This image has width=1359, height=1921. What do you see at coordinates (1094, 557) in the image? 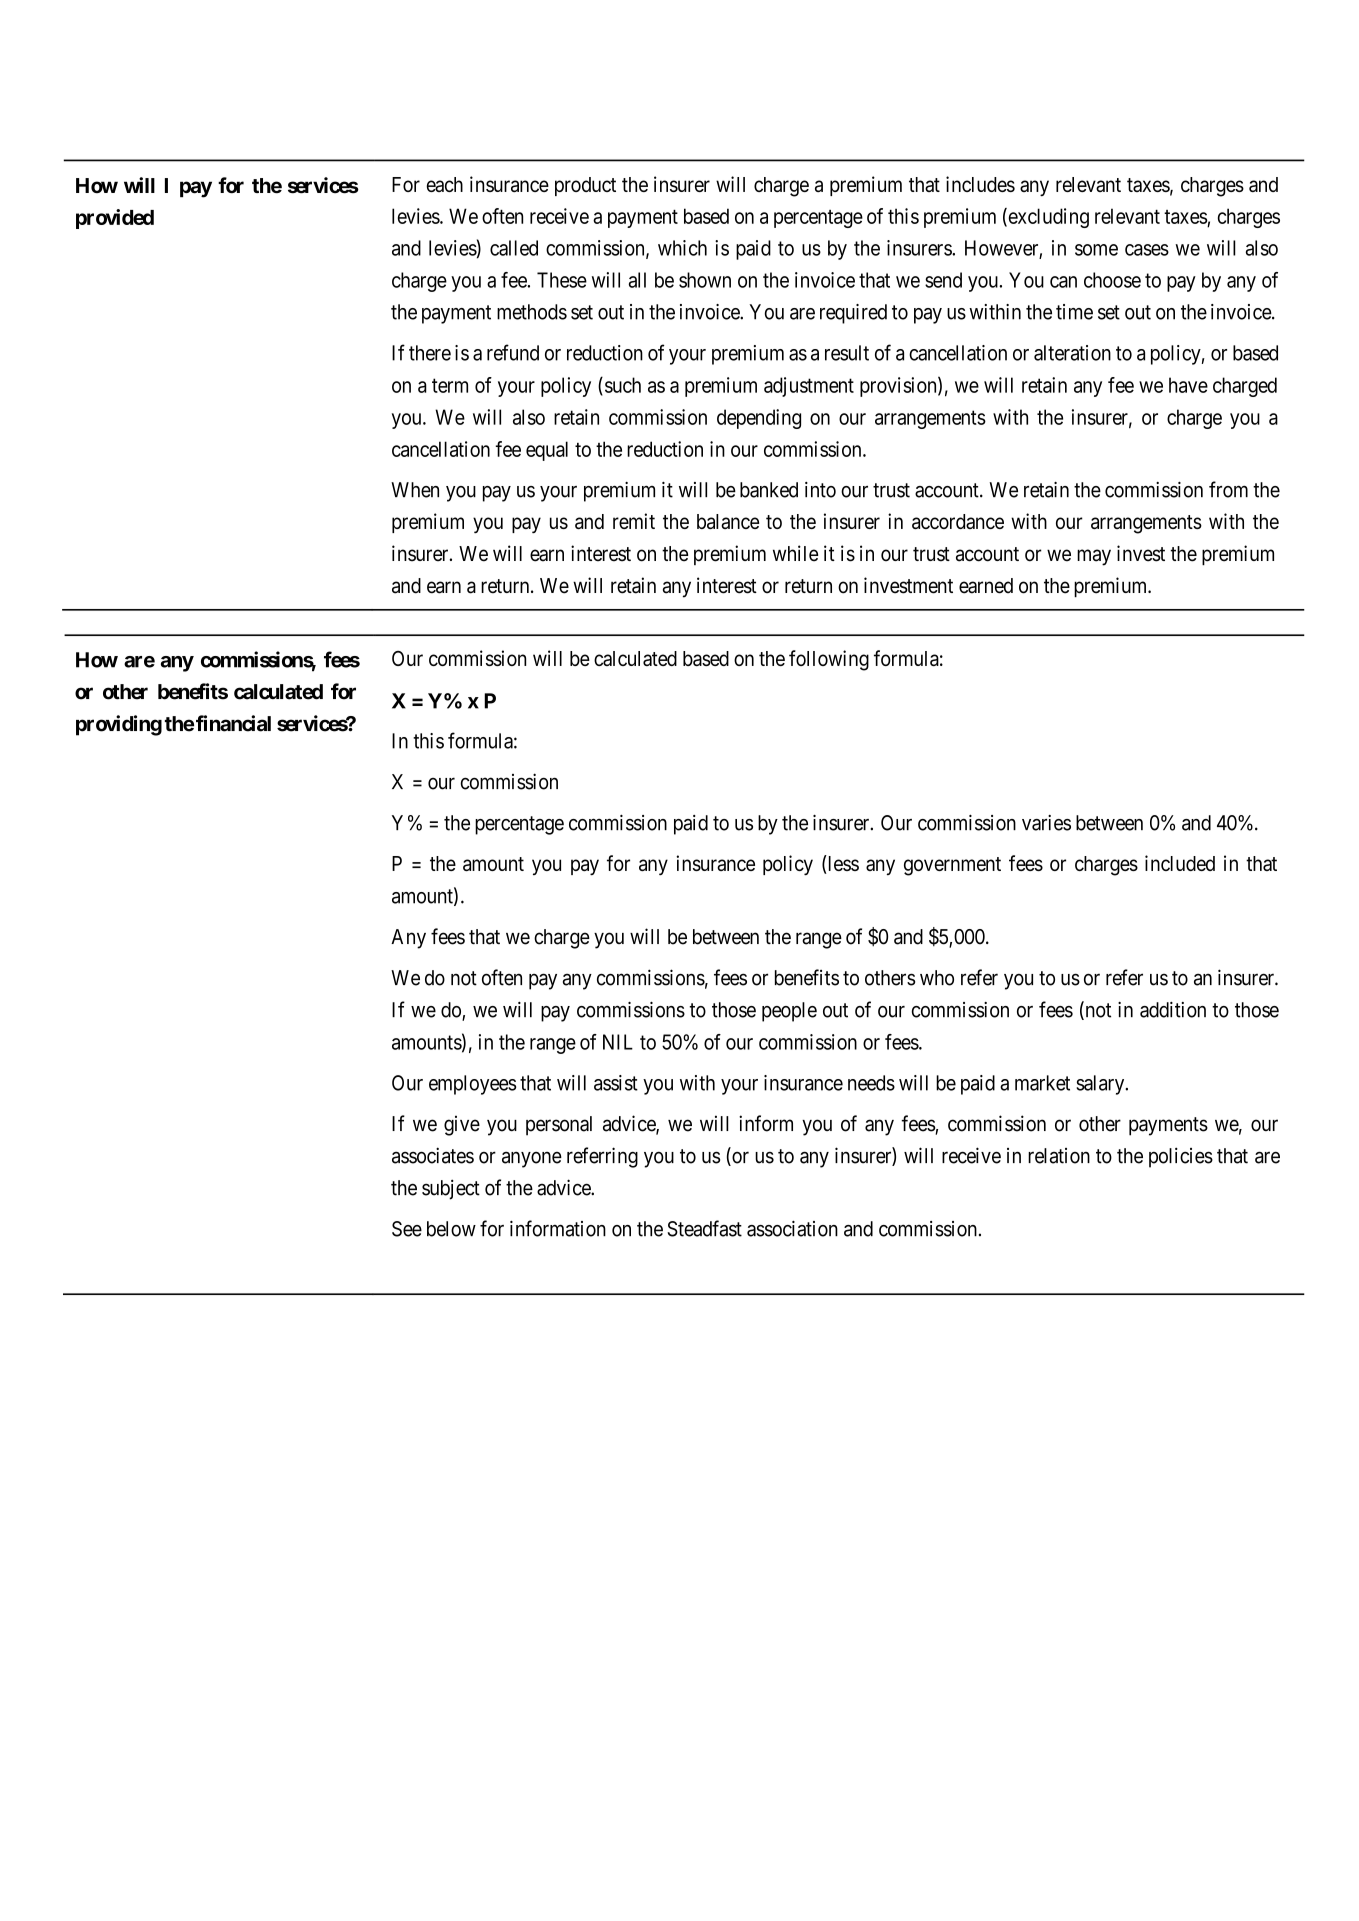
I see `may` at bounding box center [1094, 557].
